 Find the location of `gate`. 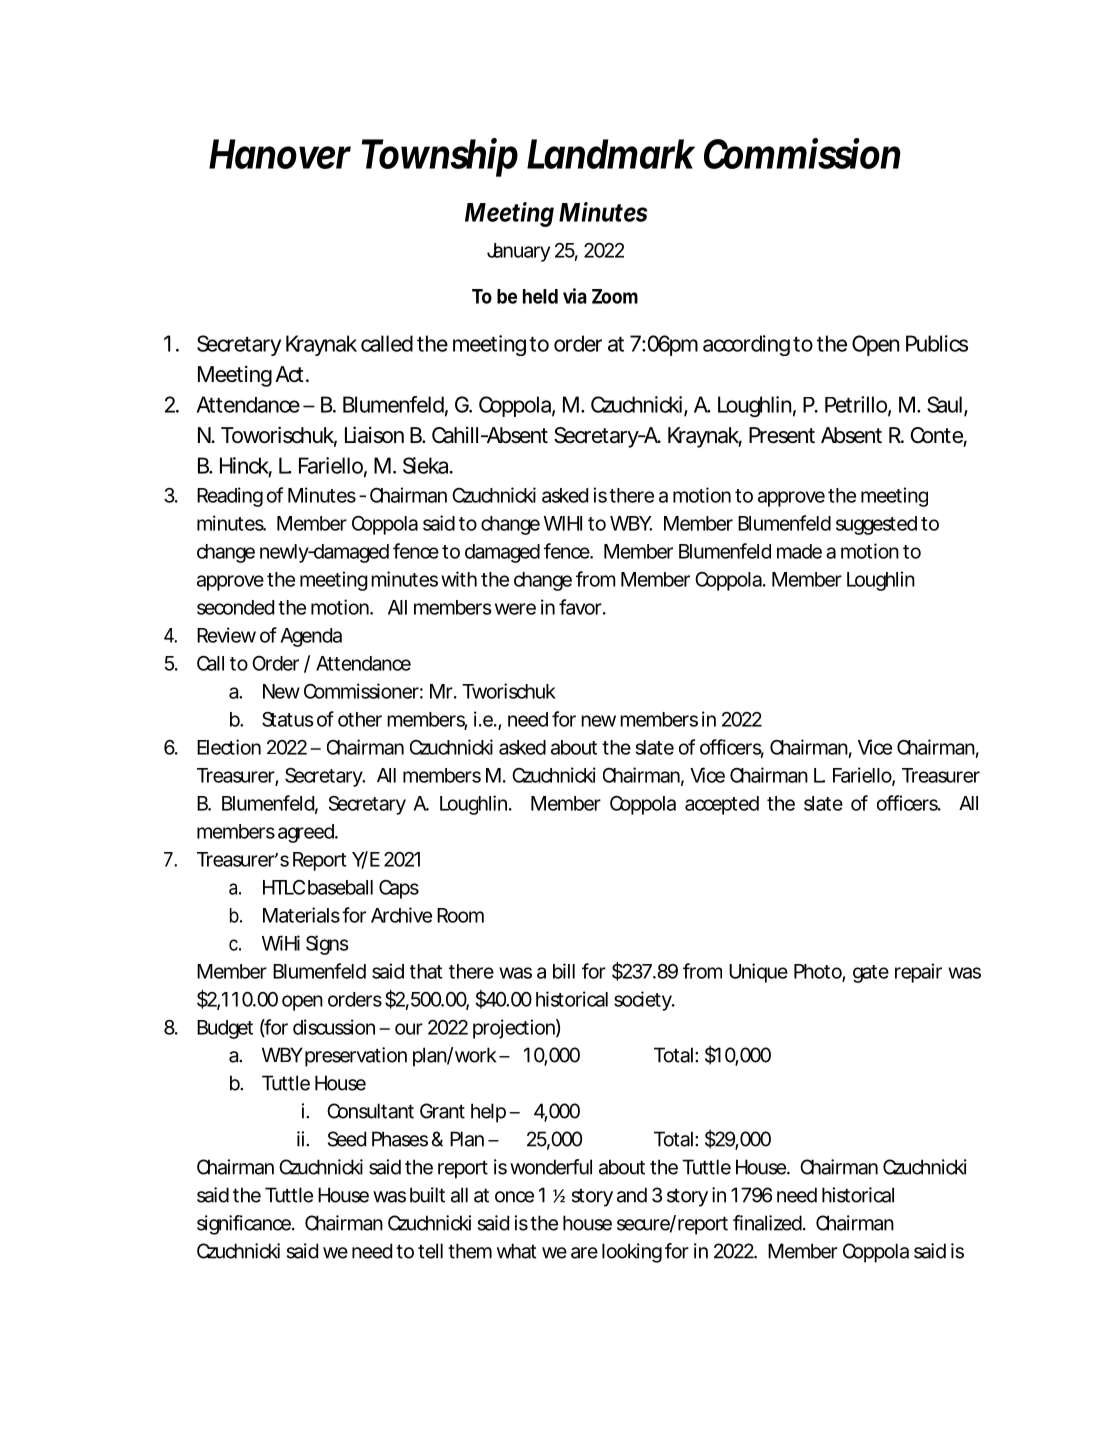

gate is located at coordinates (871, 974).
